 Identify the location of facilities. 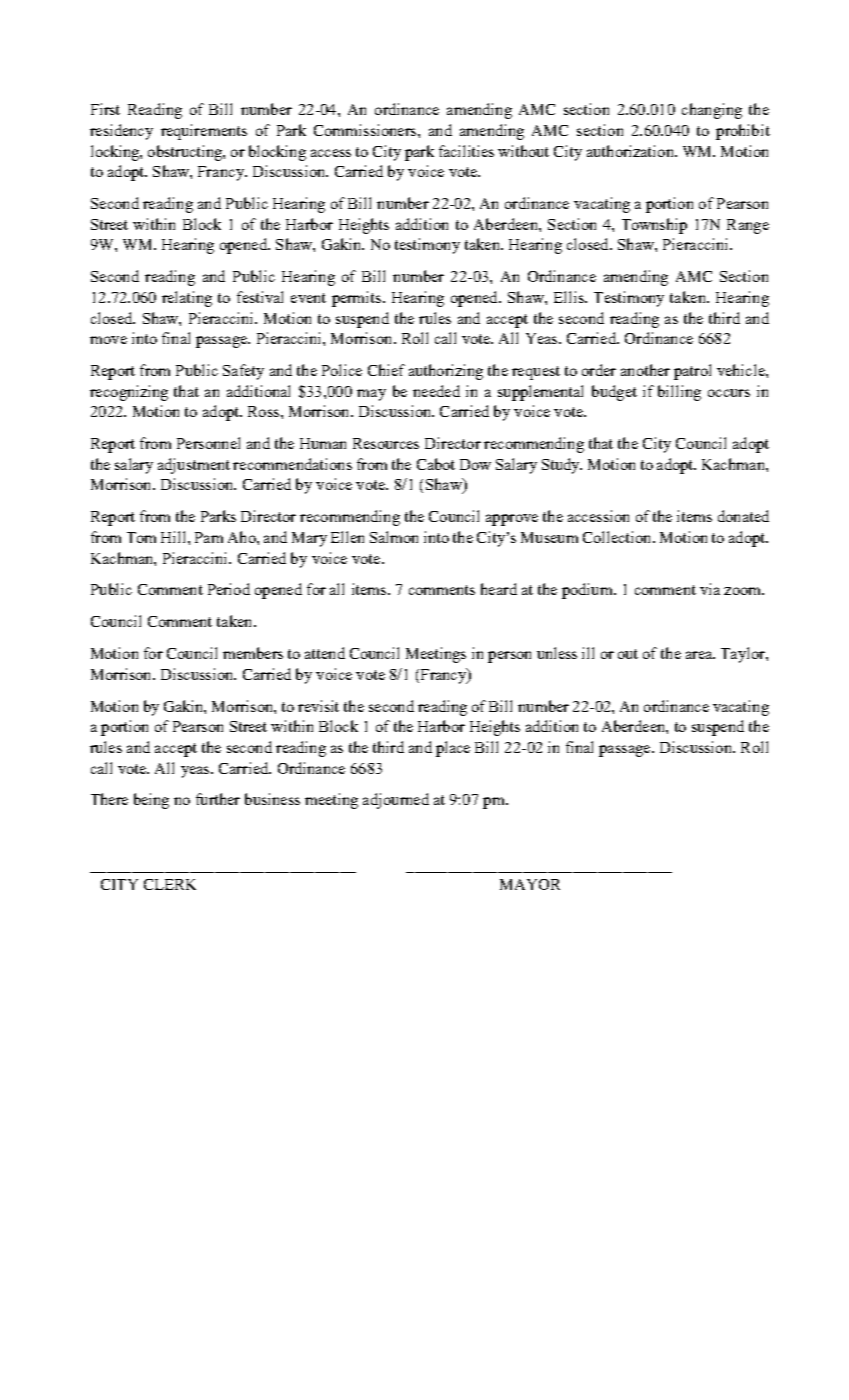
(466, 151).
